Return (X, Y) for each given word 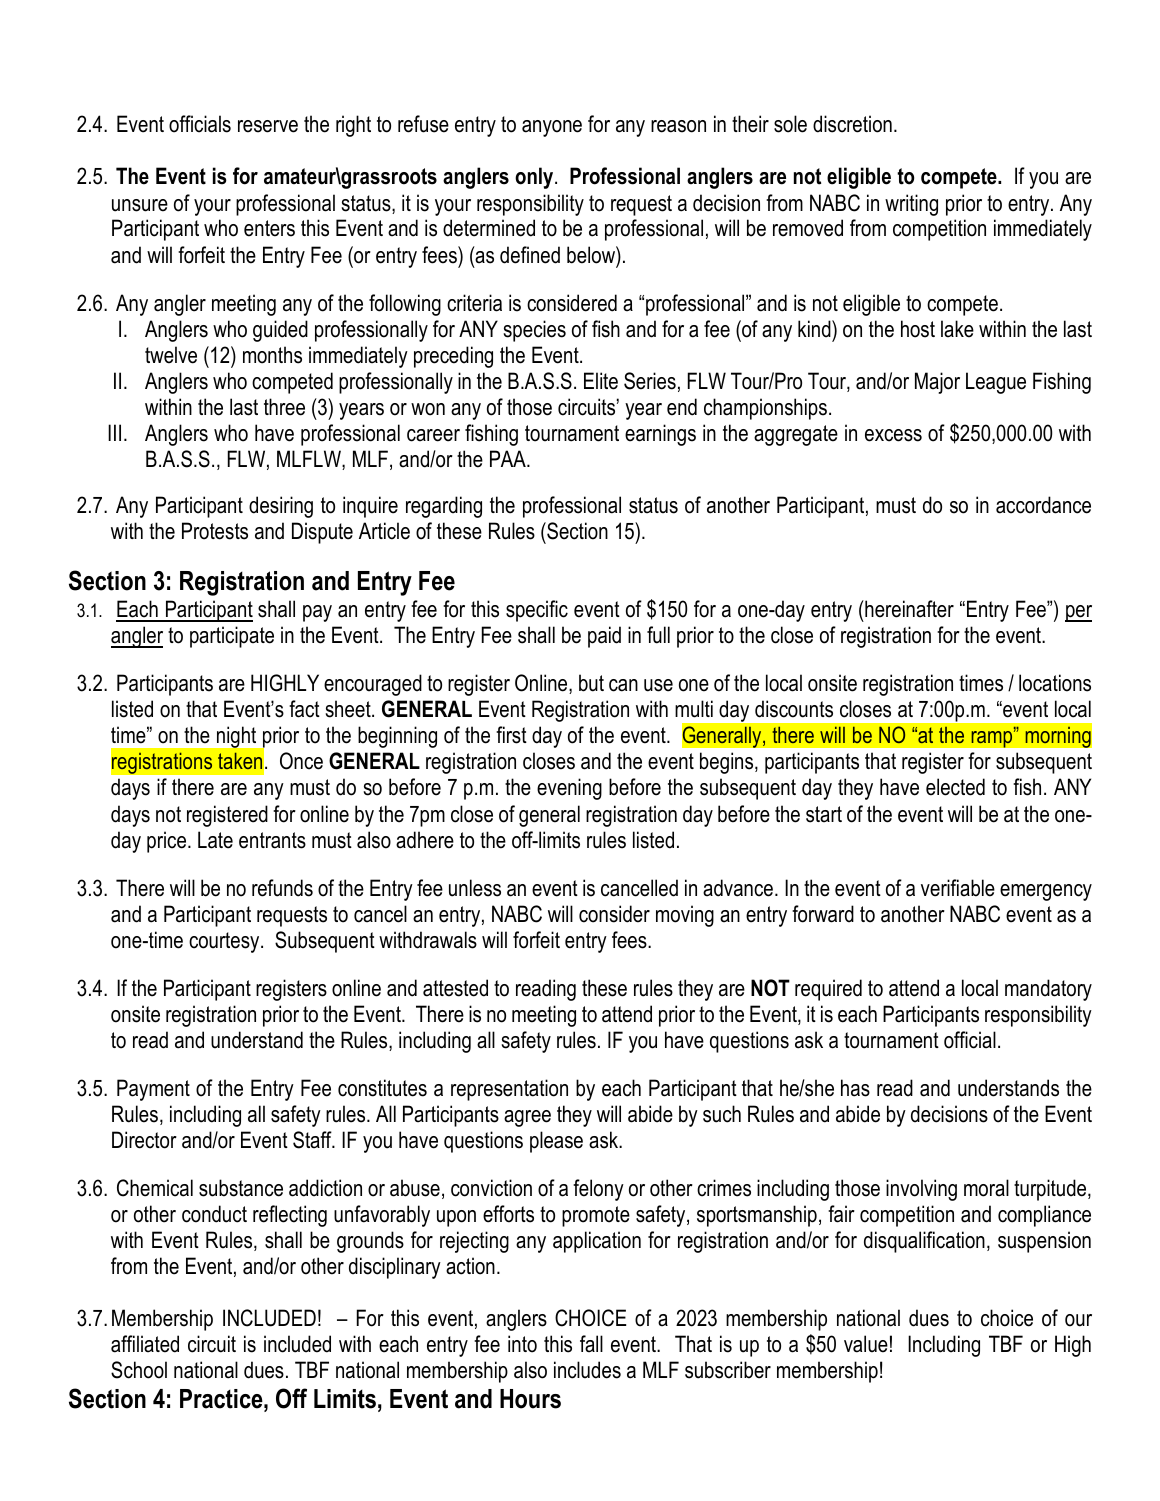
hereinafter (908, 609)
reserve (268, 126)
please (556, 1142)
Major (937, 383)
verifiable (958, 888)
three (284, 407)
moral (986, 1188)
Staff (313, 1140)
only (535, 178)
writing (911, 205)
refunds (282, 888)
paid (604, 637)
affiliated (145, 1344)
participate (232, 637)
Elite (601, 381)
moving (685, 916)
